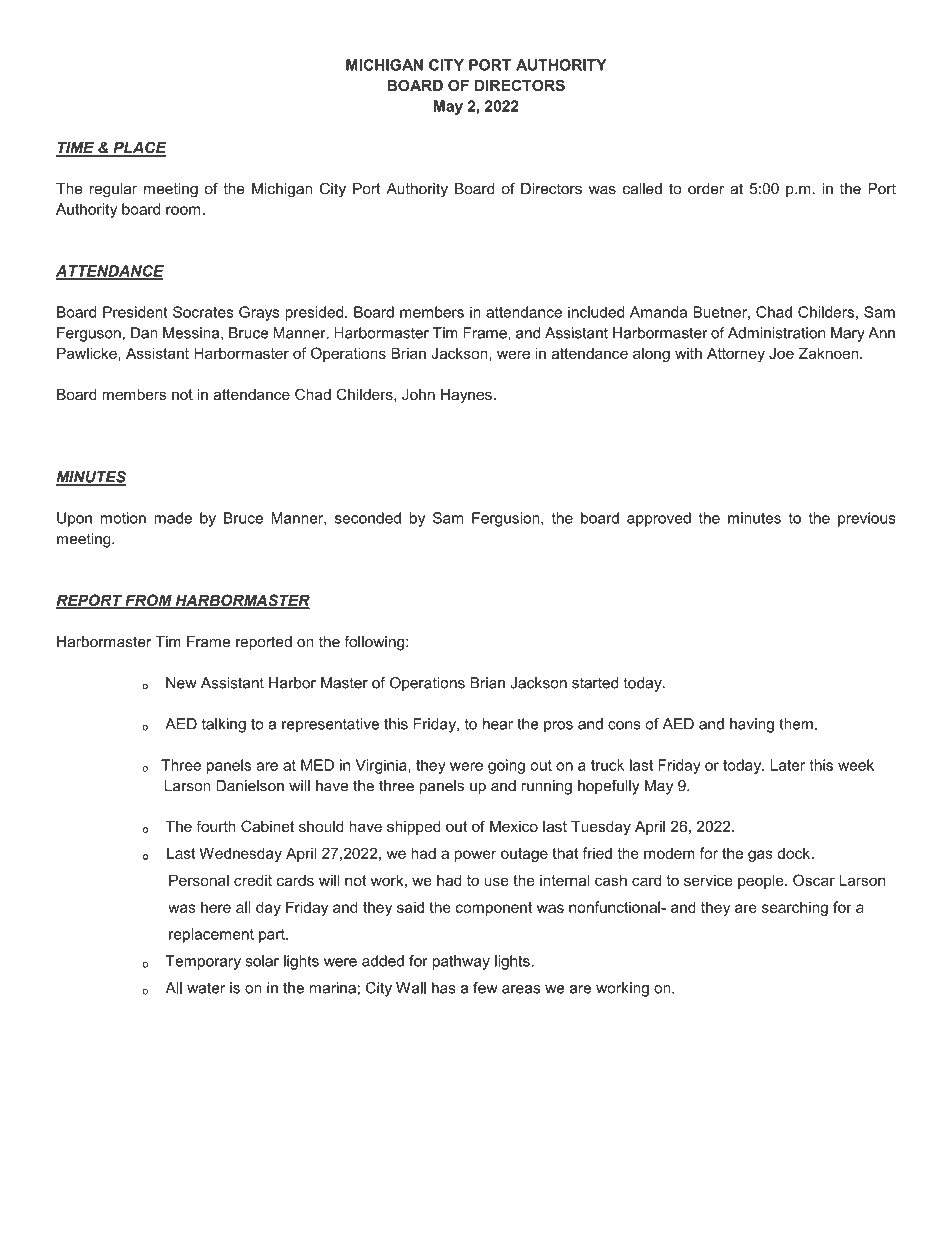 The height and width of the document is (1233, 952). What do you see at coordinates (216, 826) in the document?
I see `fourth` at bounding box center [216, 826].
